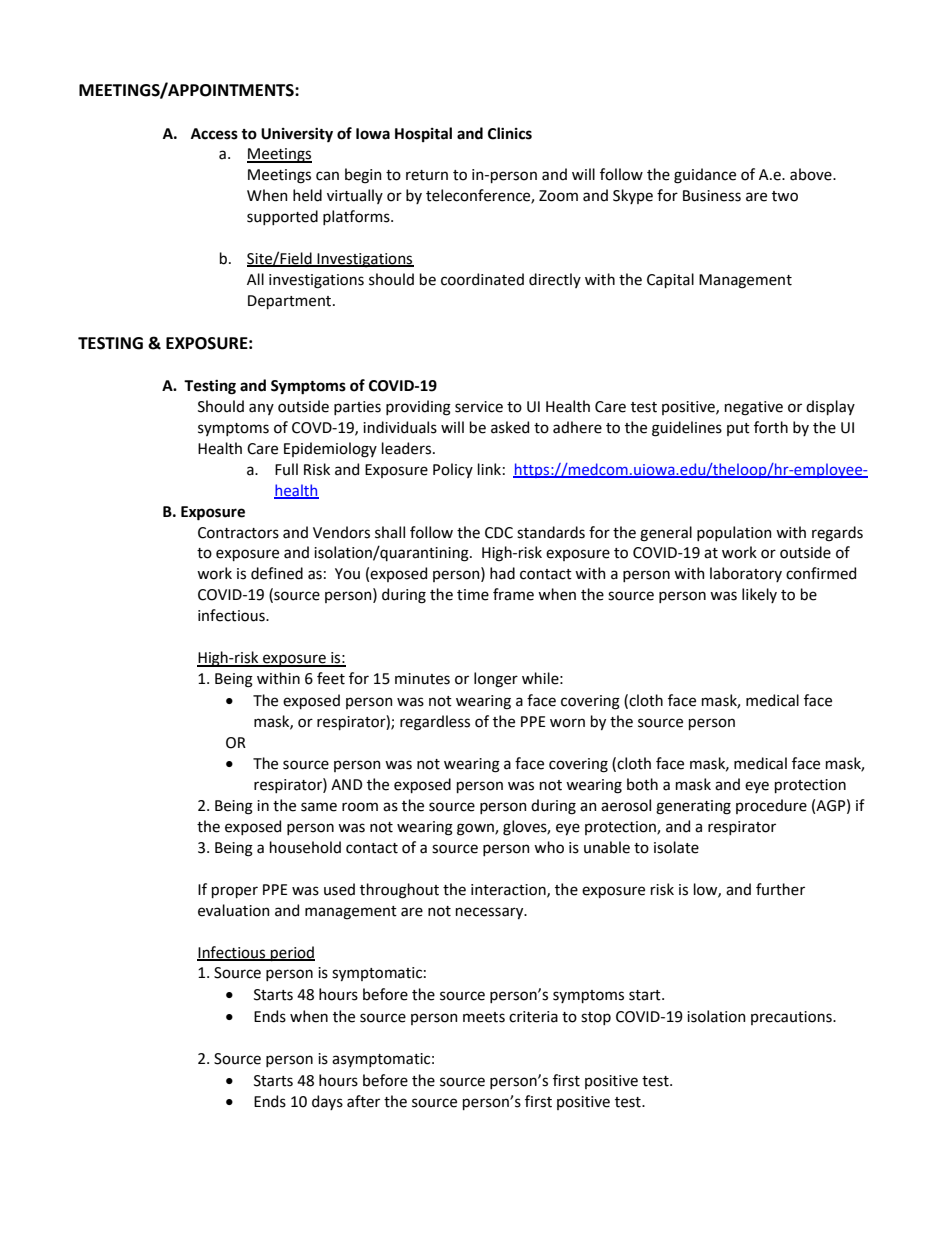 The image size is (952, 1233). I want to click on precautions, so click(792, 1018).
